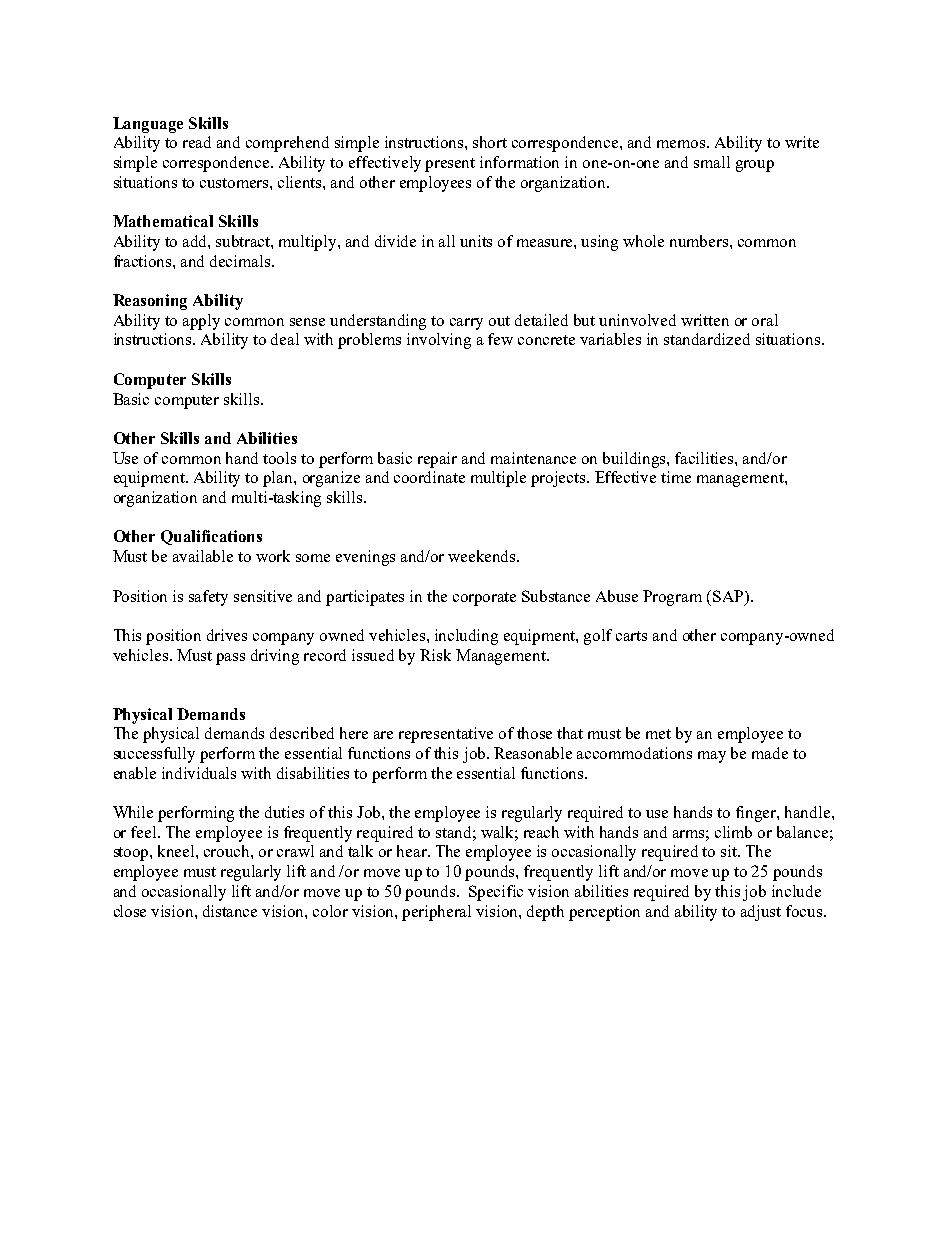 The height and width of the page is (1233, 952). I want to click on time, so click(676, 477).
